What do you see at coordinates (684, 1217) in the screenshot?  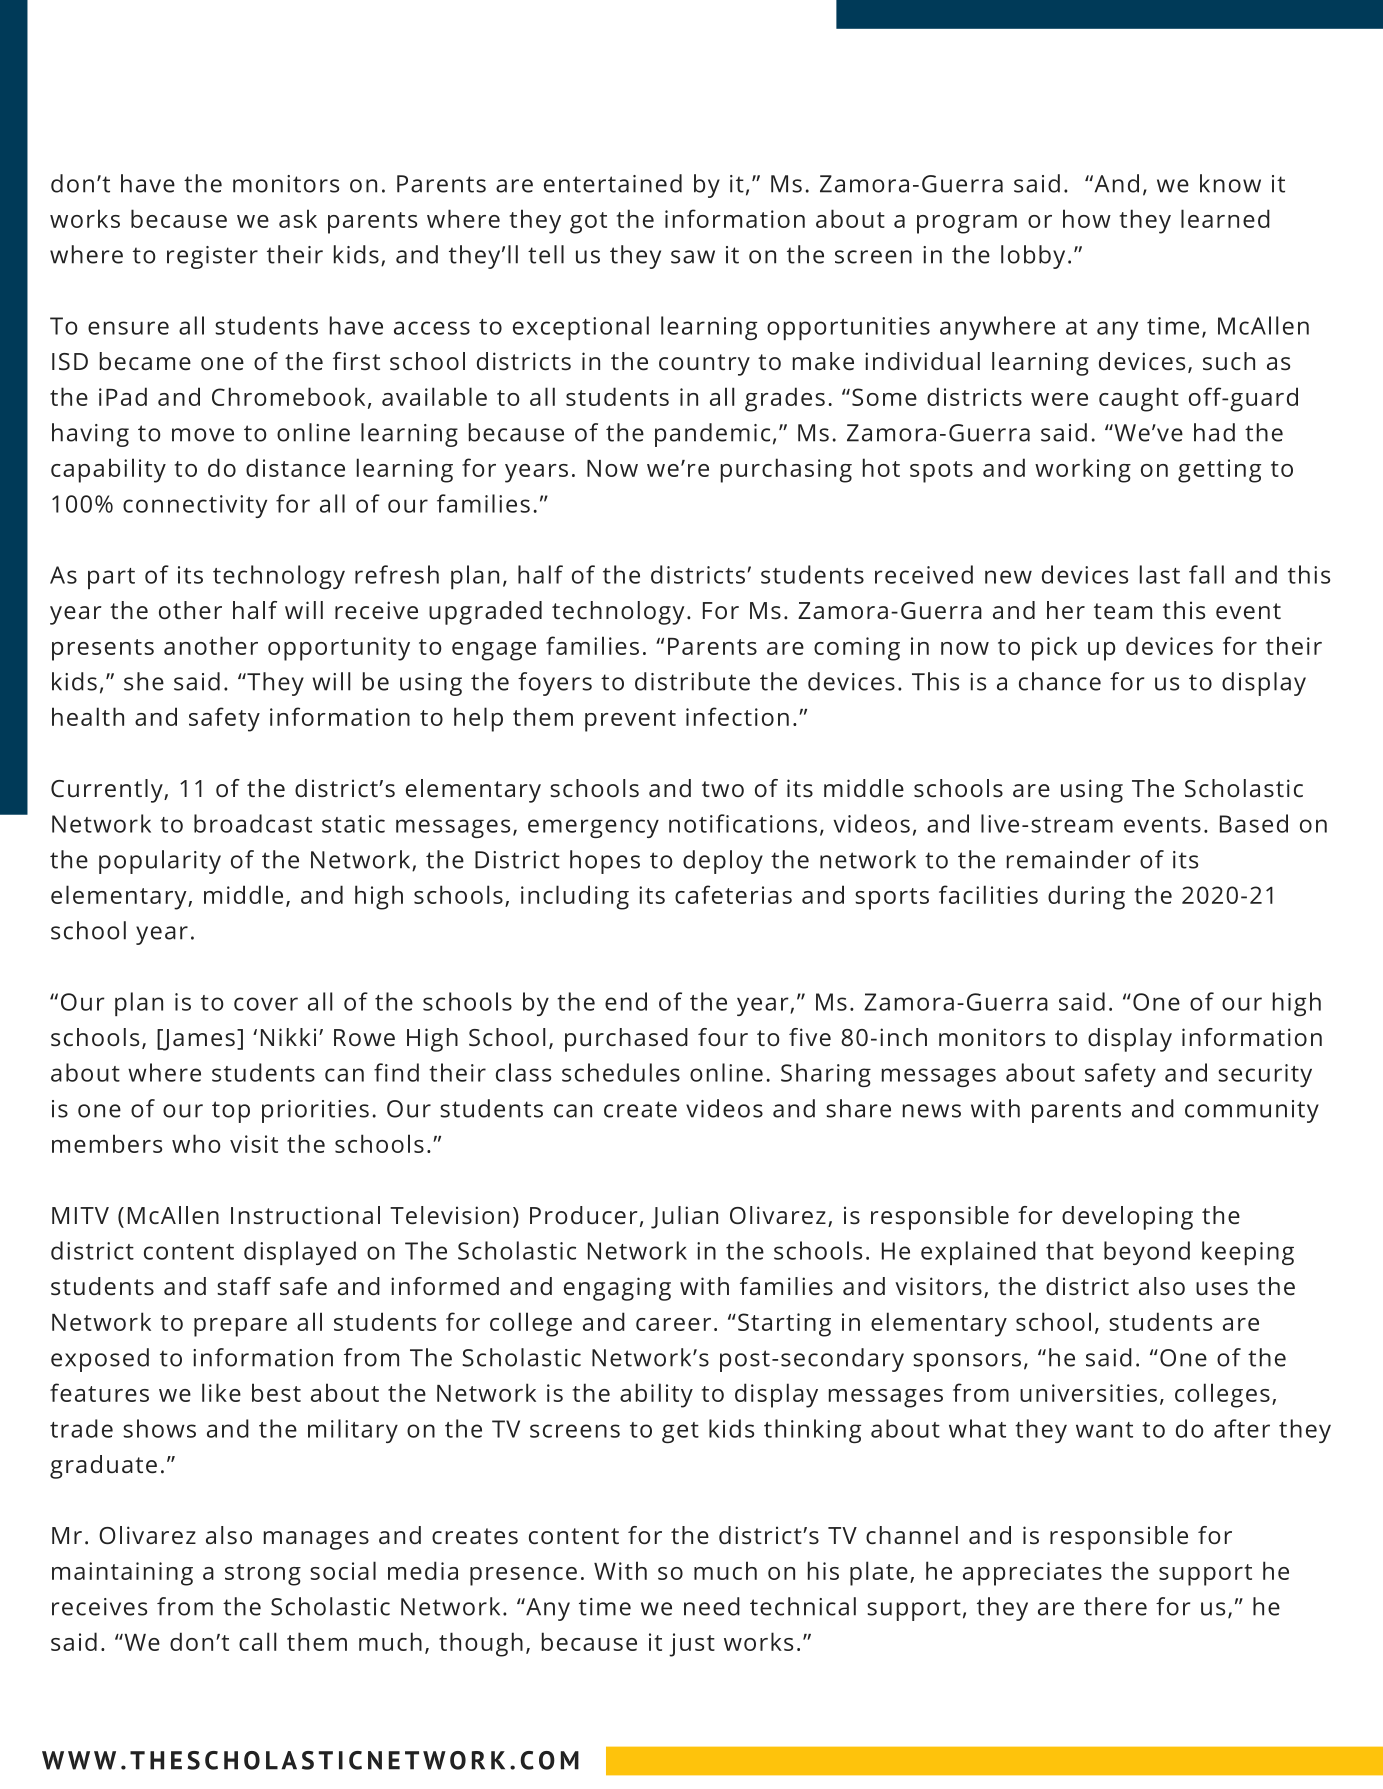 I see `Julian` at bounding box center [684, 1217].
